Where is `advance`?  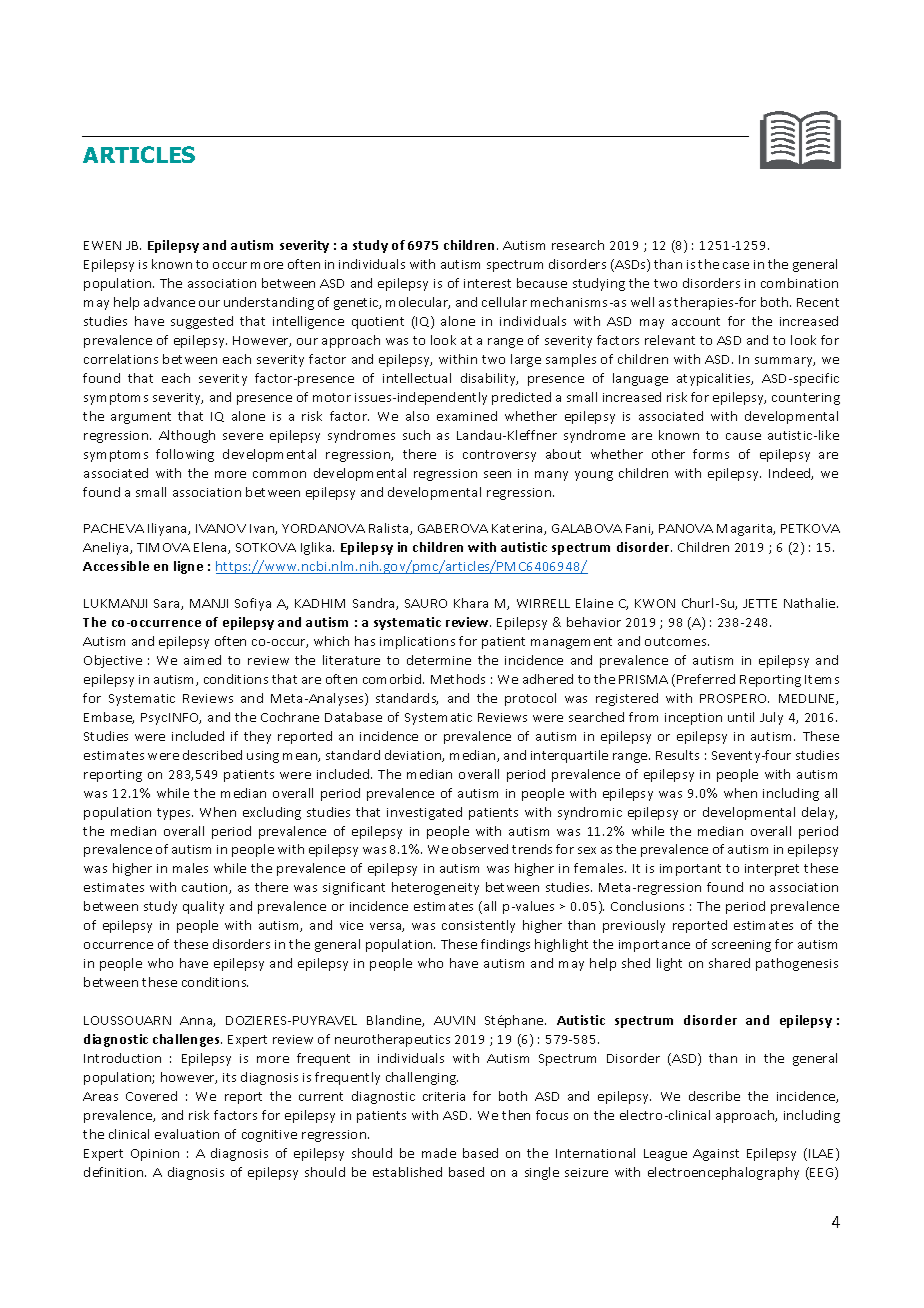
advance is located at coordinates (169, 302).
